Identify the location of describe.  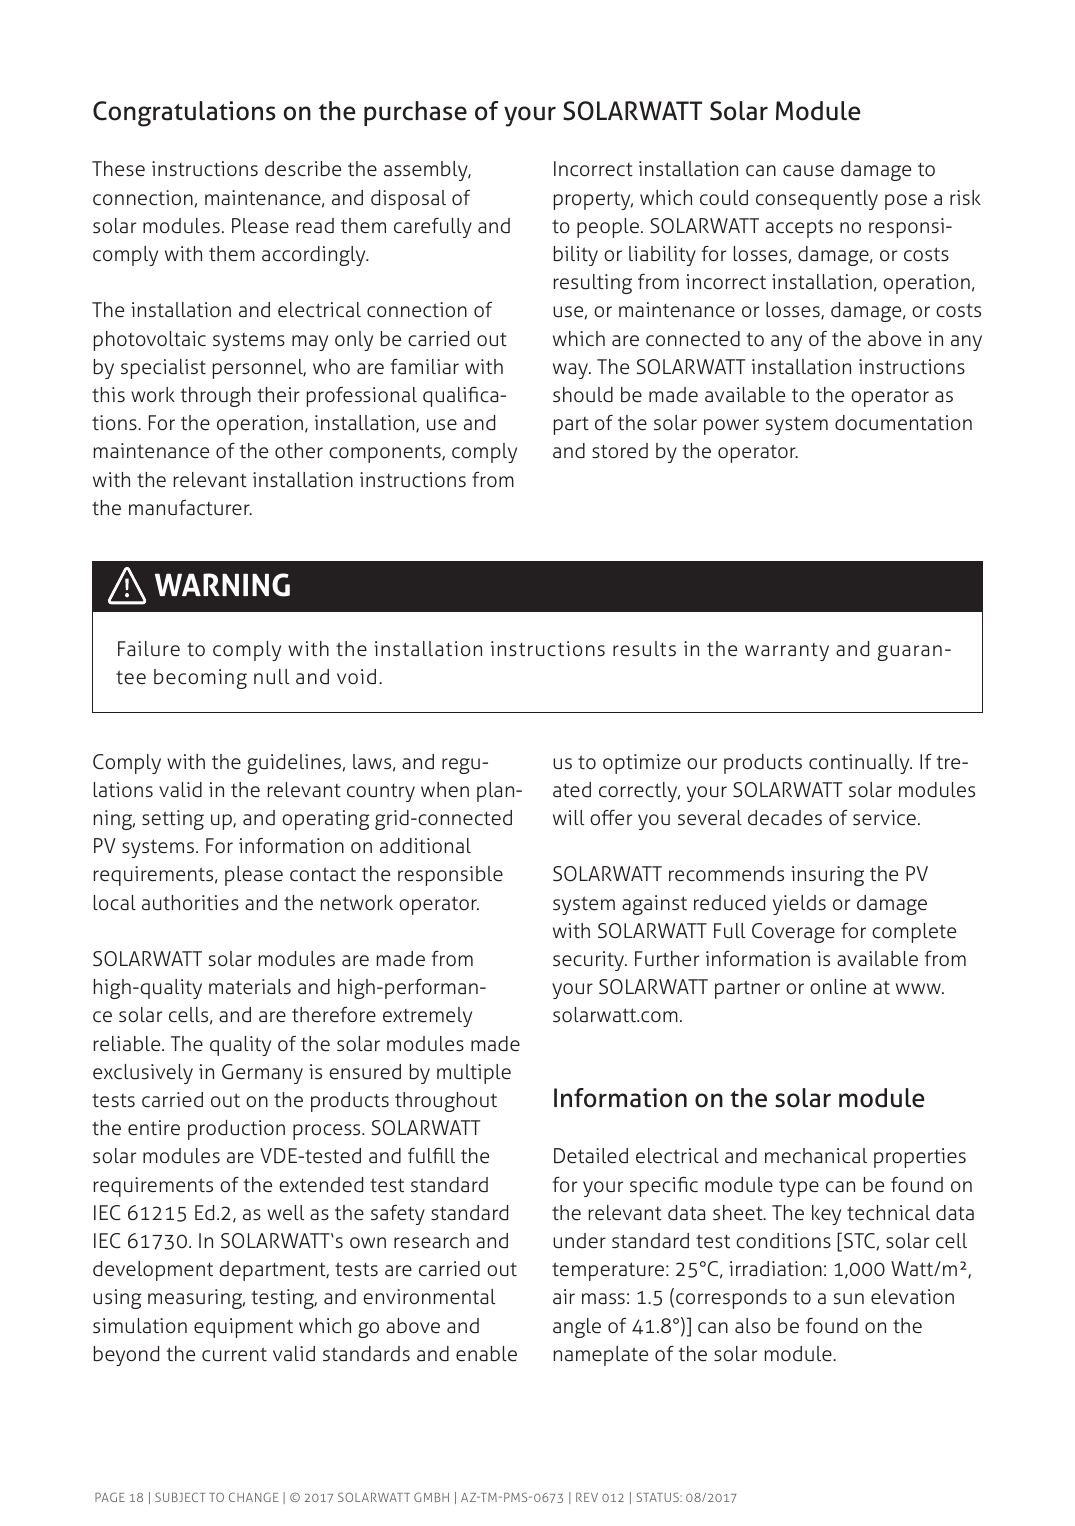
(303, 169).
